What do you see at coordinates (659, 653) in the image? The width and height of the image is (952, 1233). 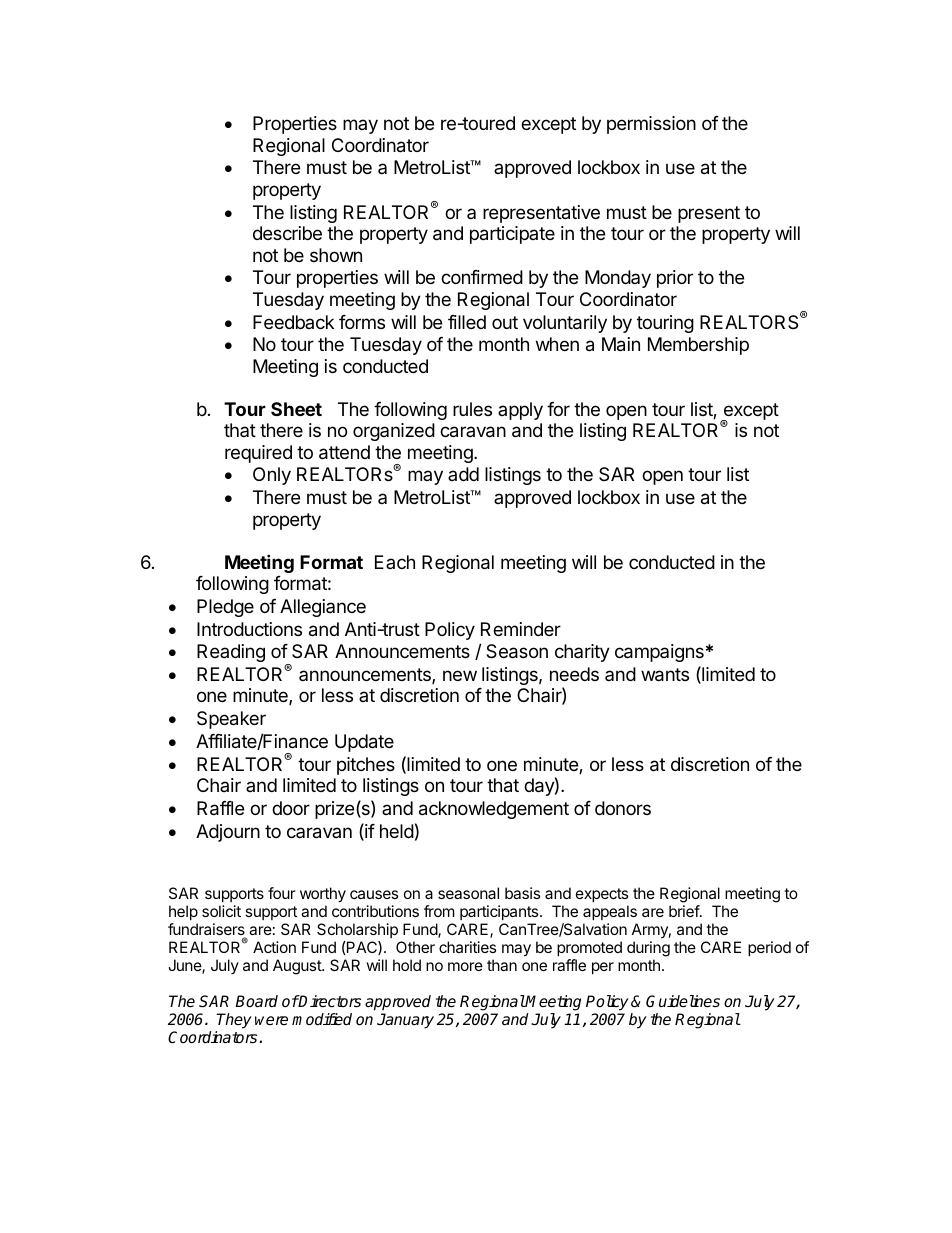 I see `campaigns` at bounding box center [659, 653].
